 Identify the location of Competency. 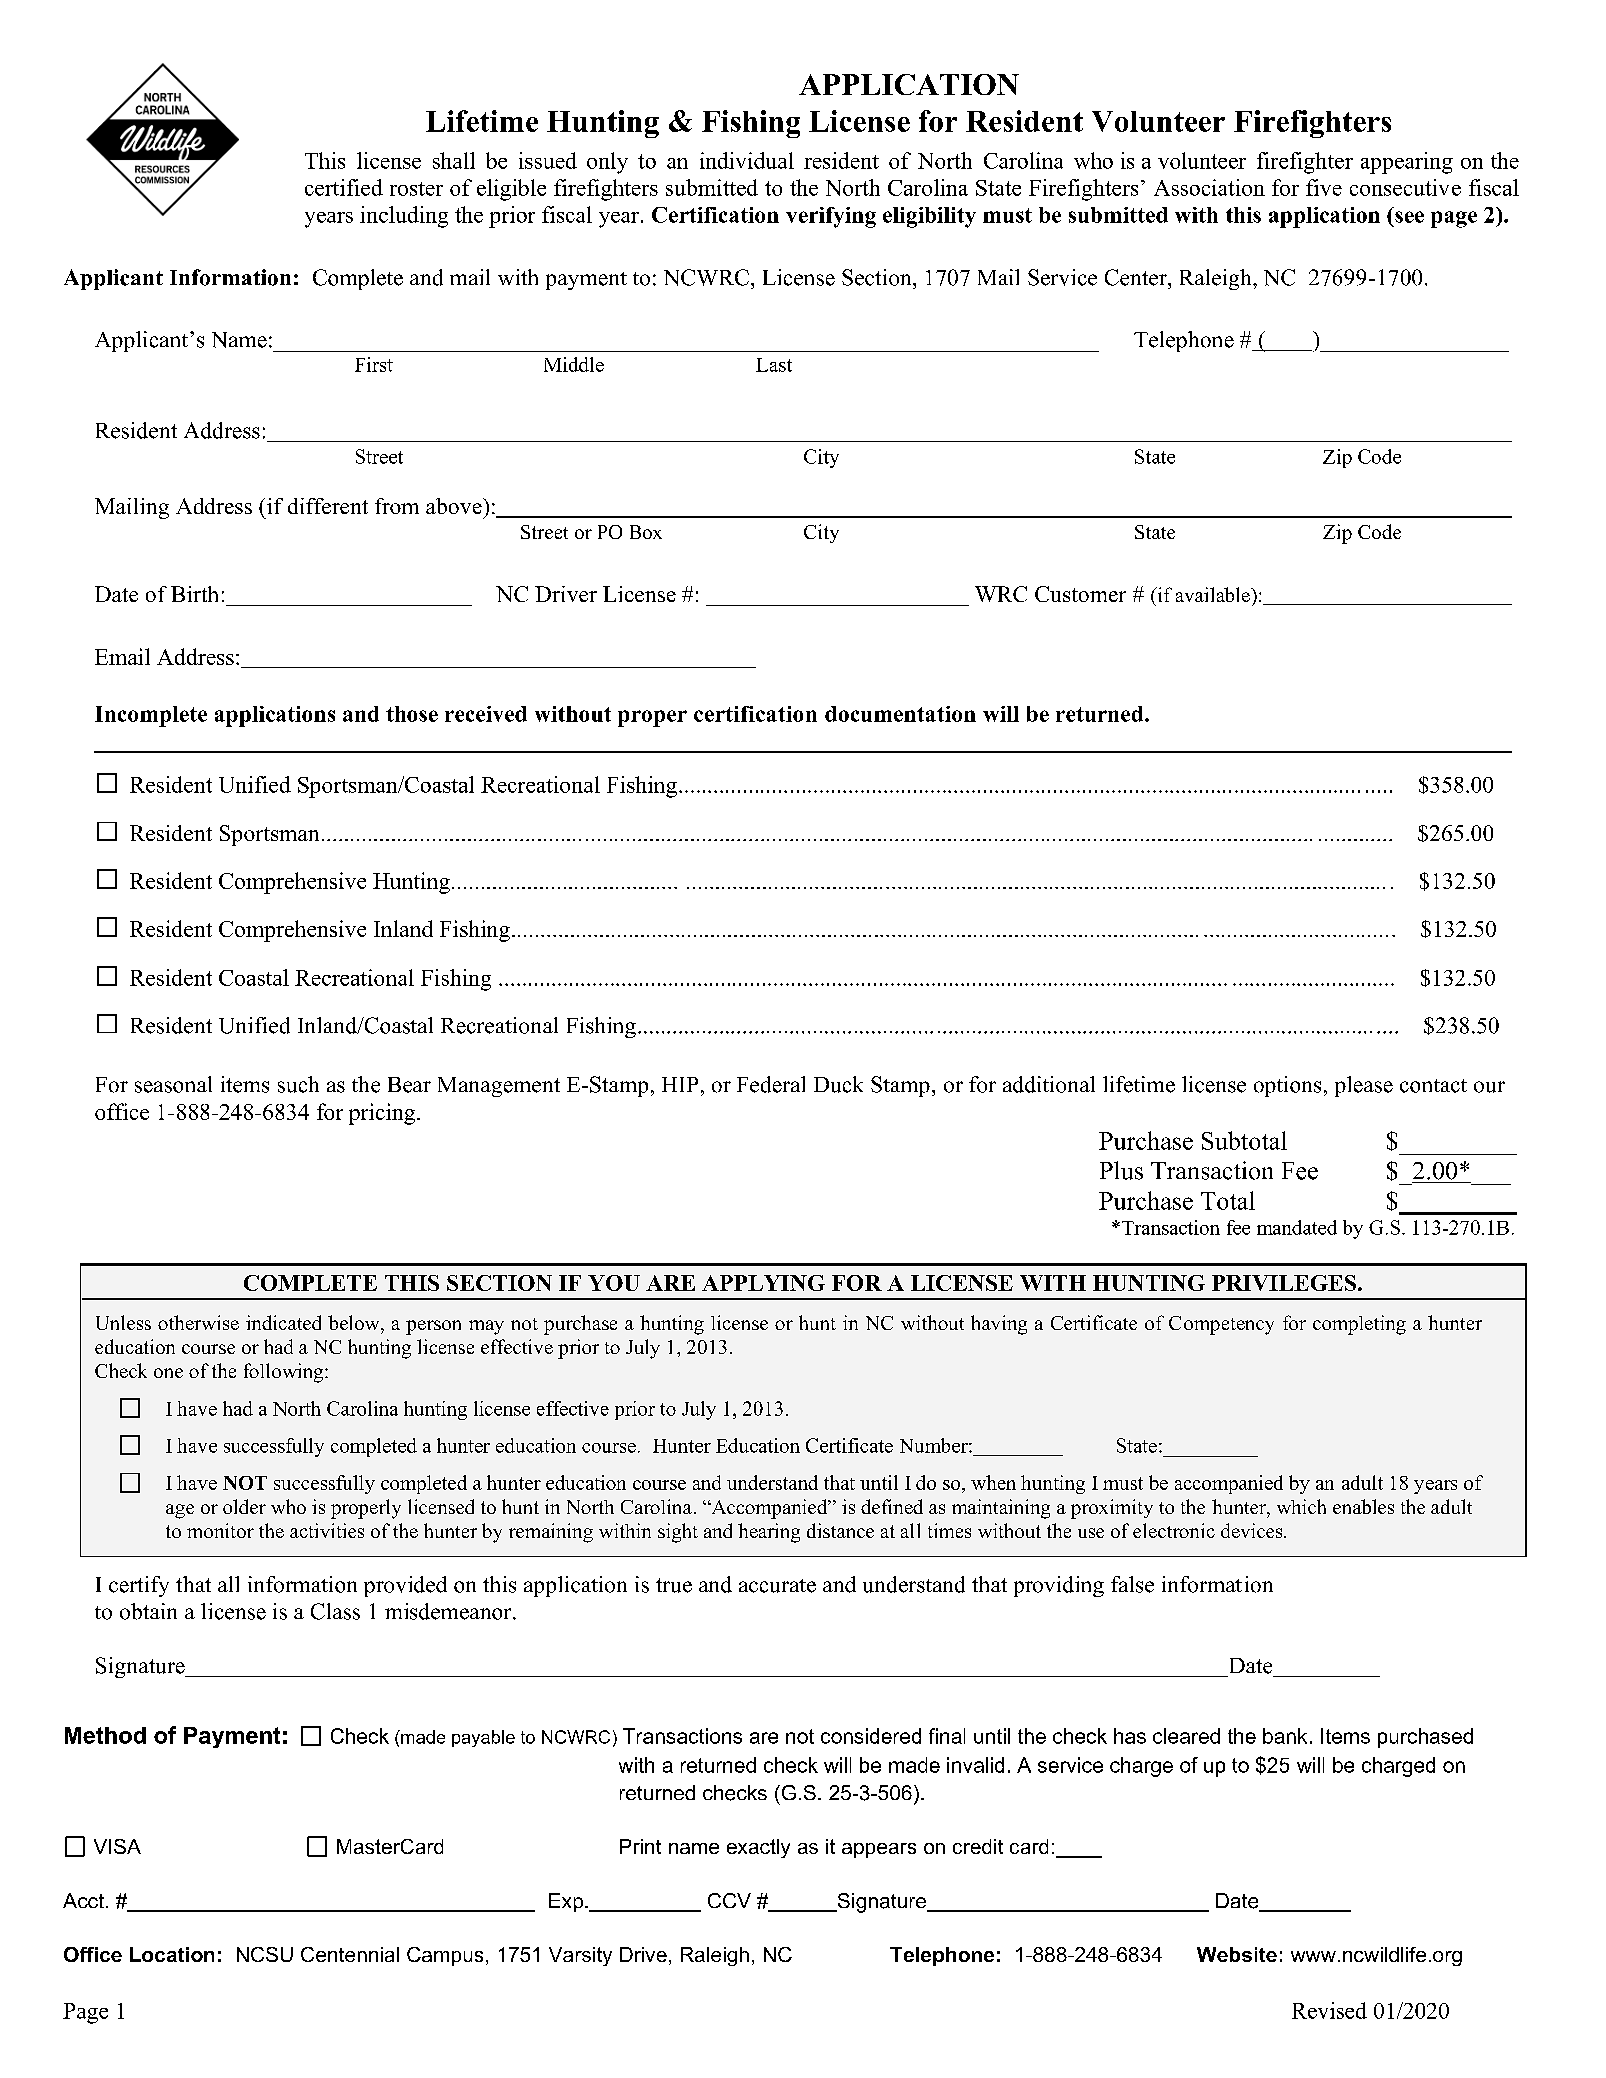
(1221, 1325).
